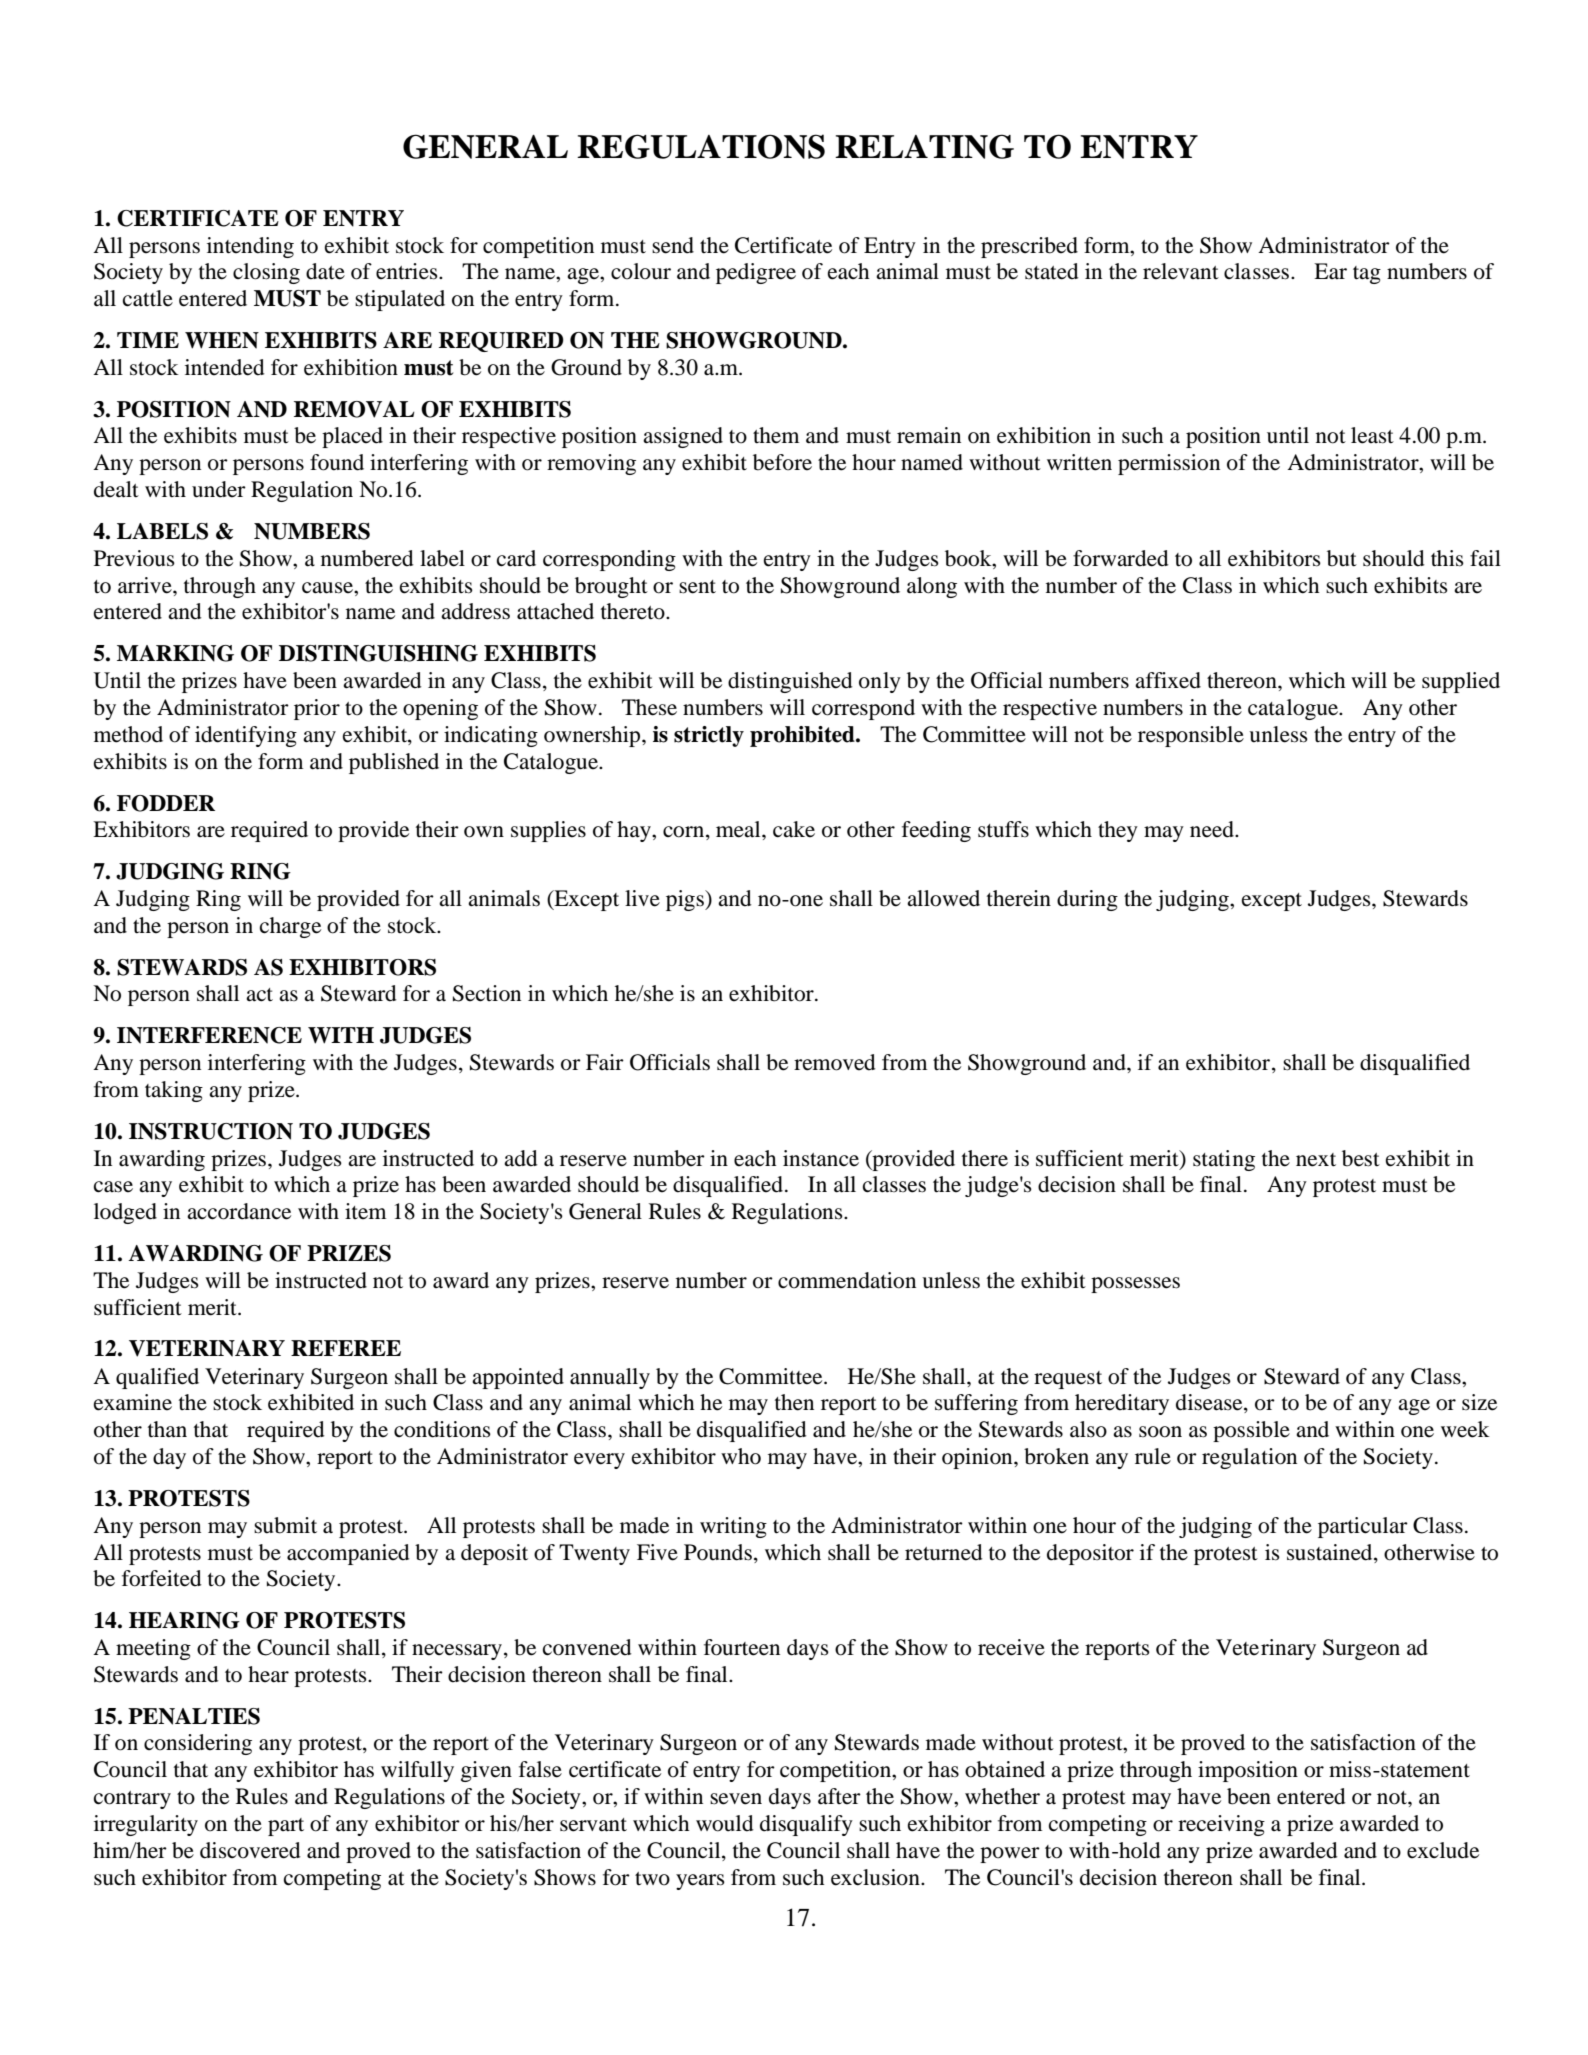 The width and height of the screenshot is (1588, 2055). Describe the element at coordinates (209, 1035) in the screenshot. I see `INTERFERENCE` at that location.
